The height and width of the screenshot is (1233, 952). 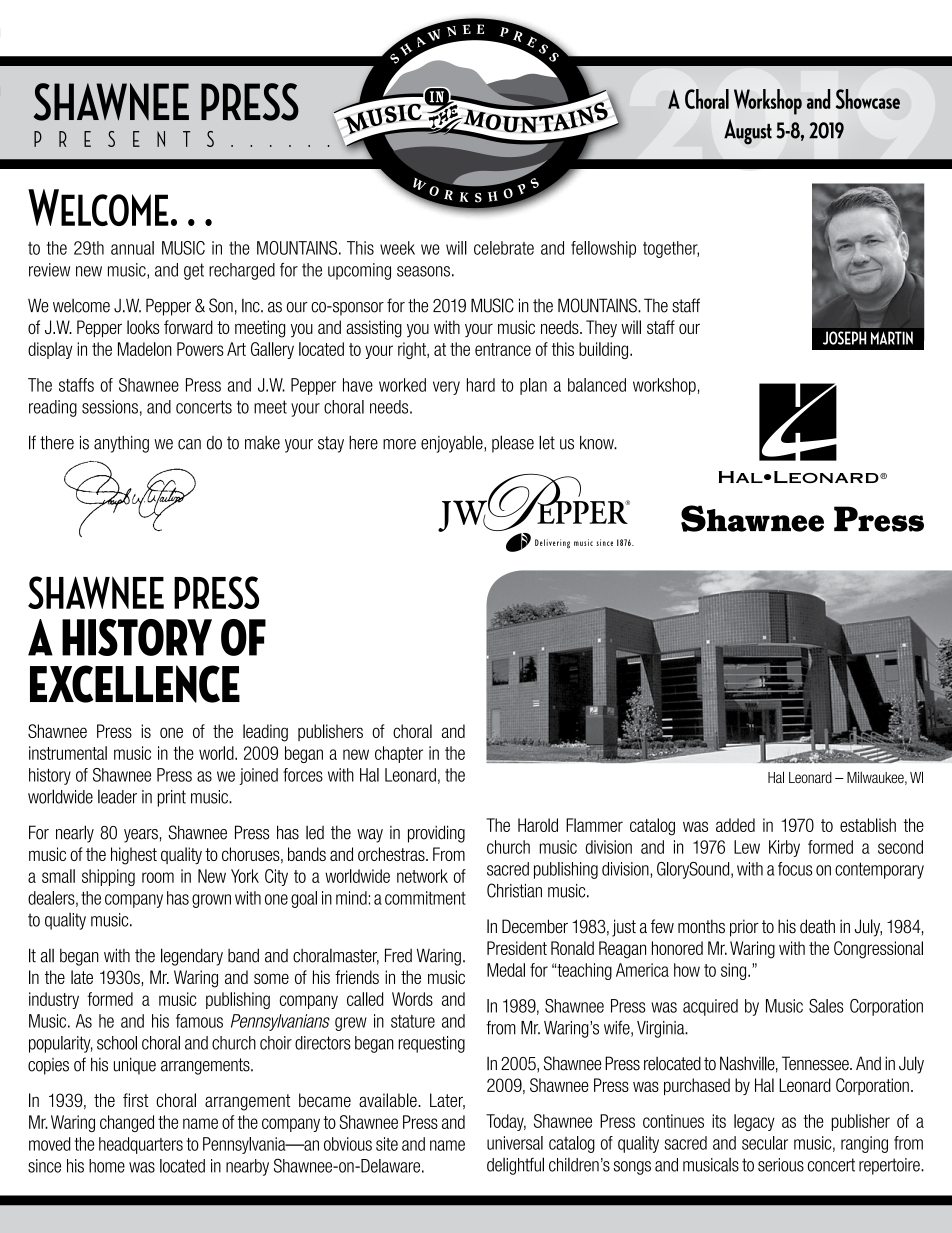 What do you see at coordinates (748, 132) in the screenshot?
I see `August` at bounding box center [748, 132].
